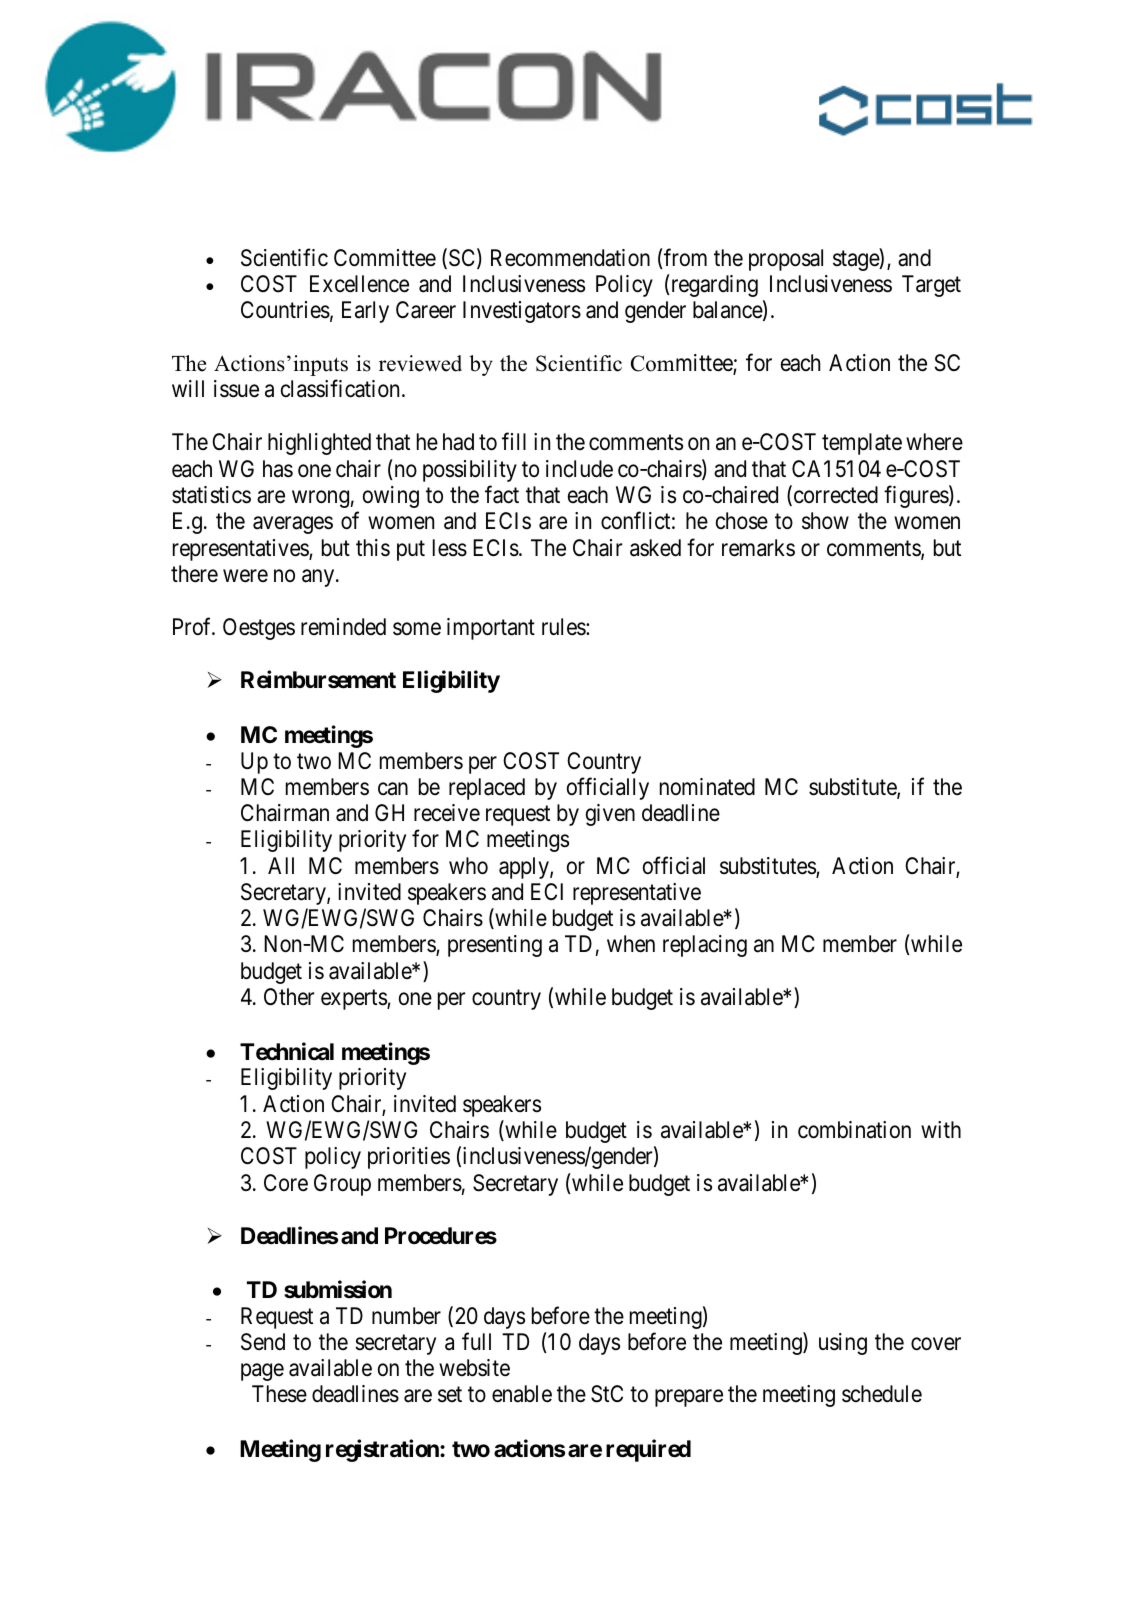  Describe the element at coordinates (707, 787) in the page. I see `nominated` at that location.
